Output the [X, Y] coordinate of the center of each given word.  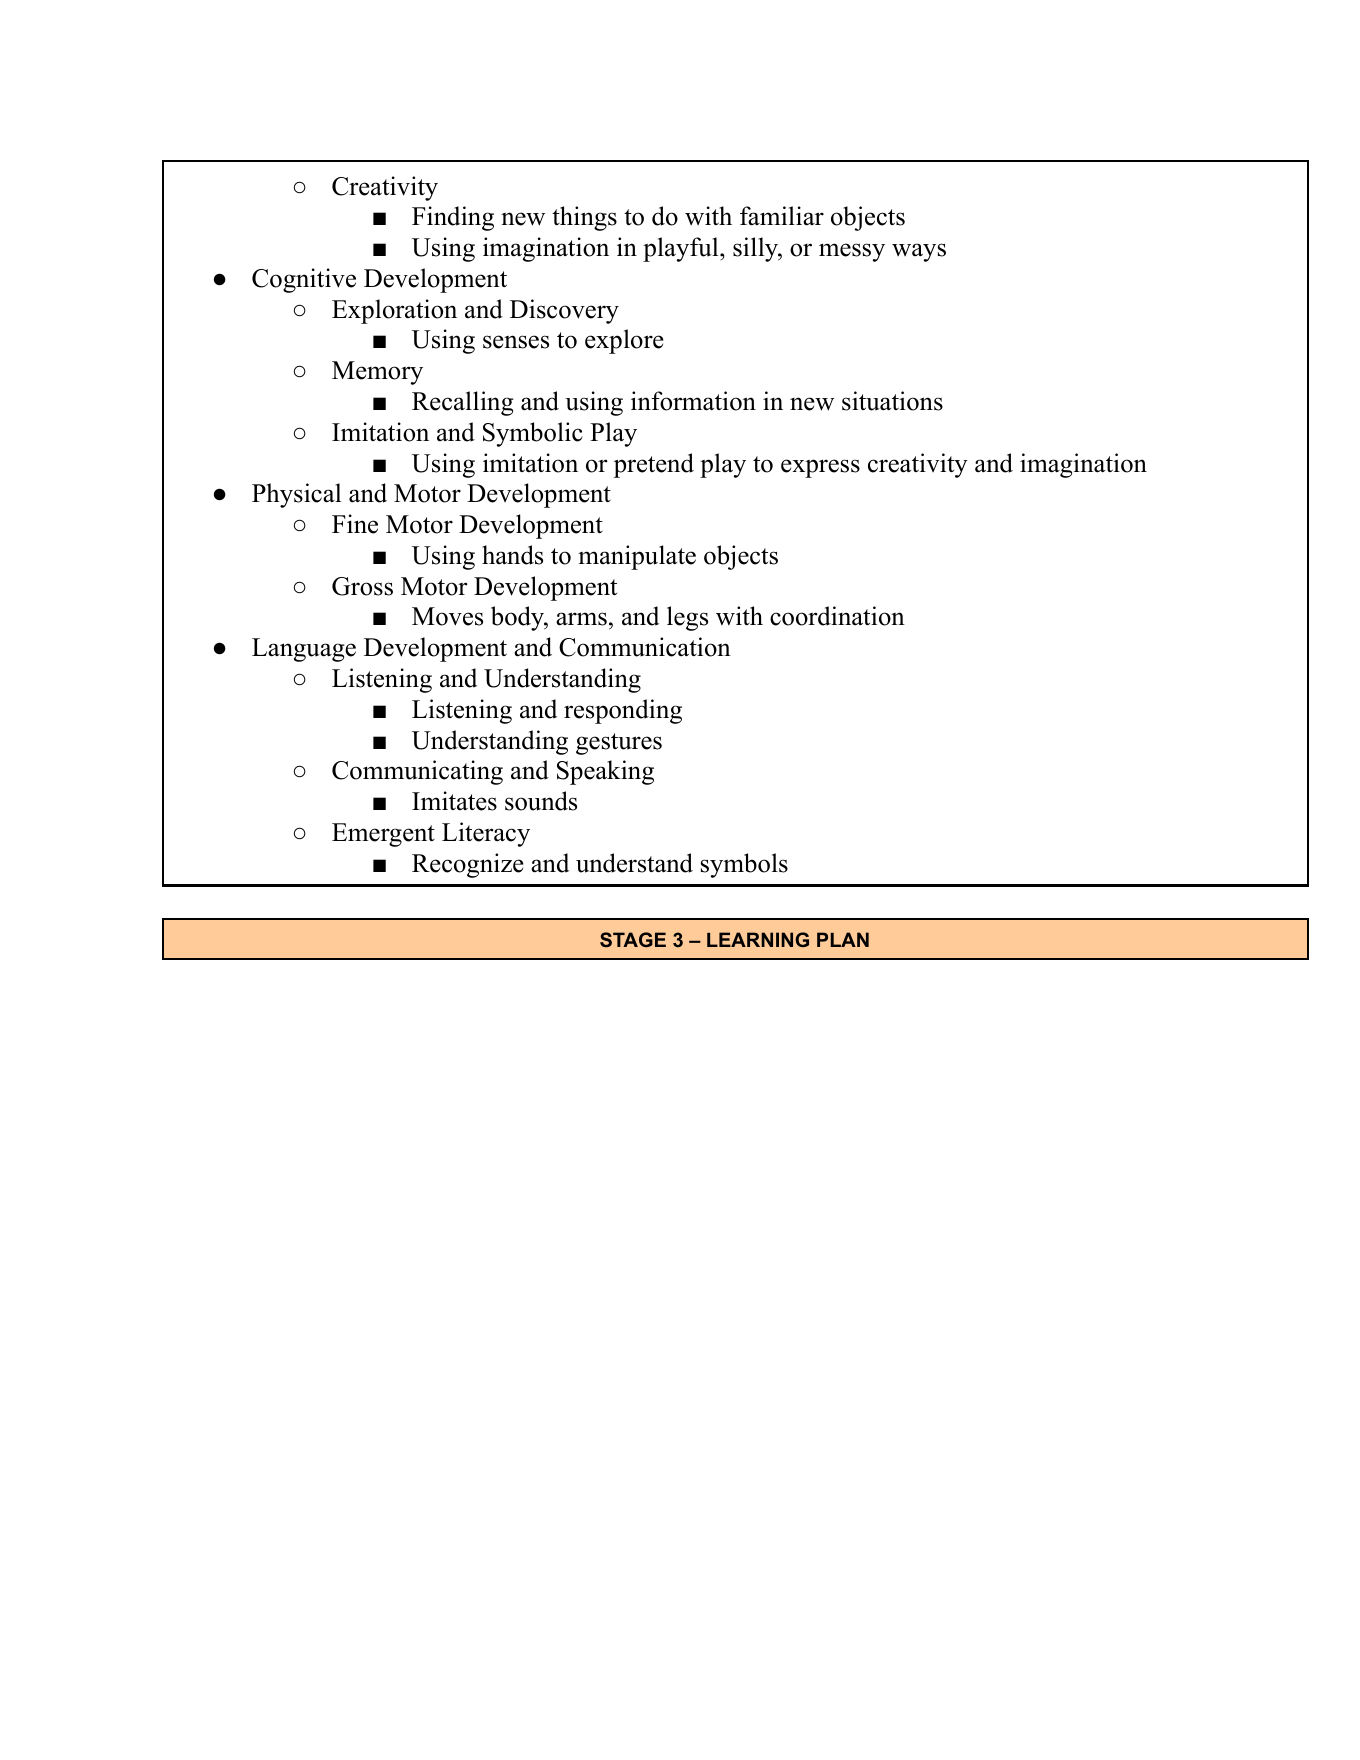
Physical [296, 495]
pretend [654, 465]
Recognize [468, 865]
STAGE [633, 939]
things [584, 218]
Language [304, 650]
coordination [837, 616]
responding [623, 711]
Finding [453, 218]
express [820, 468]
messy [852, 252]
